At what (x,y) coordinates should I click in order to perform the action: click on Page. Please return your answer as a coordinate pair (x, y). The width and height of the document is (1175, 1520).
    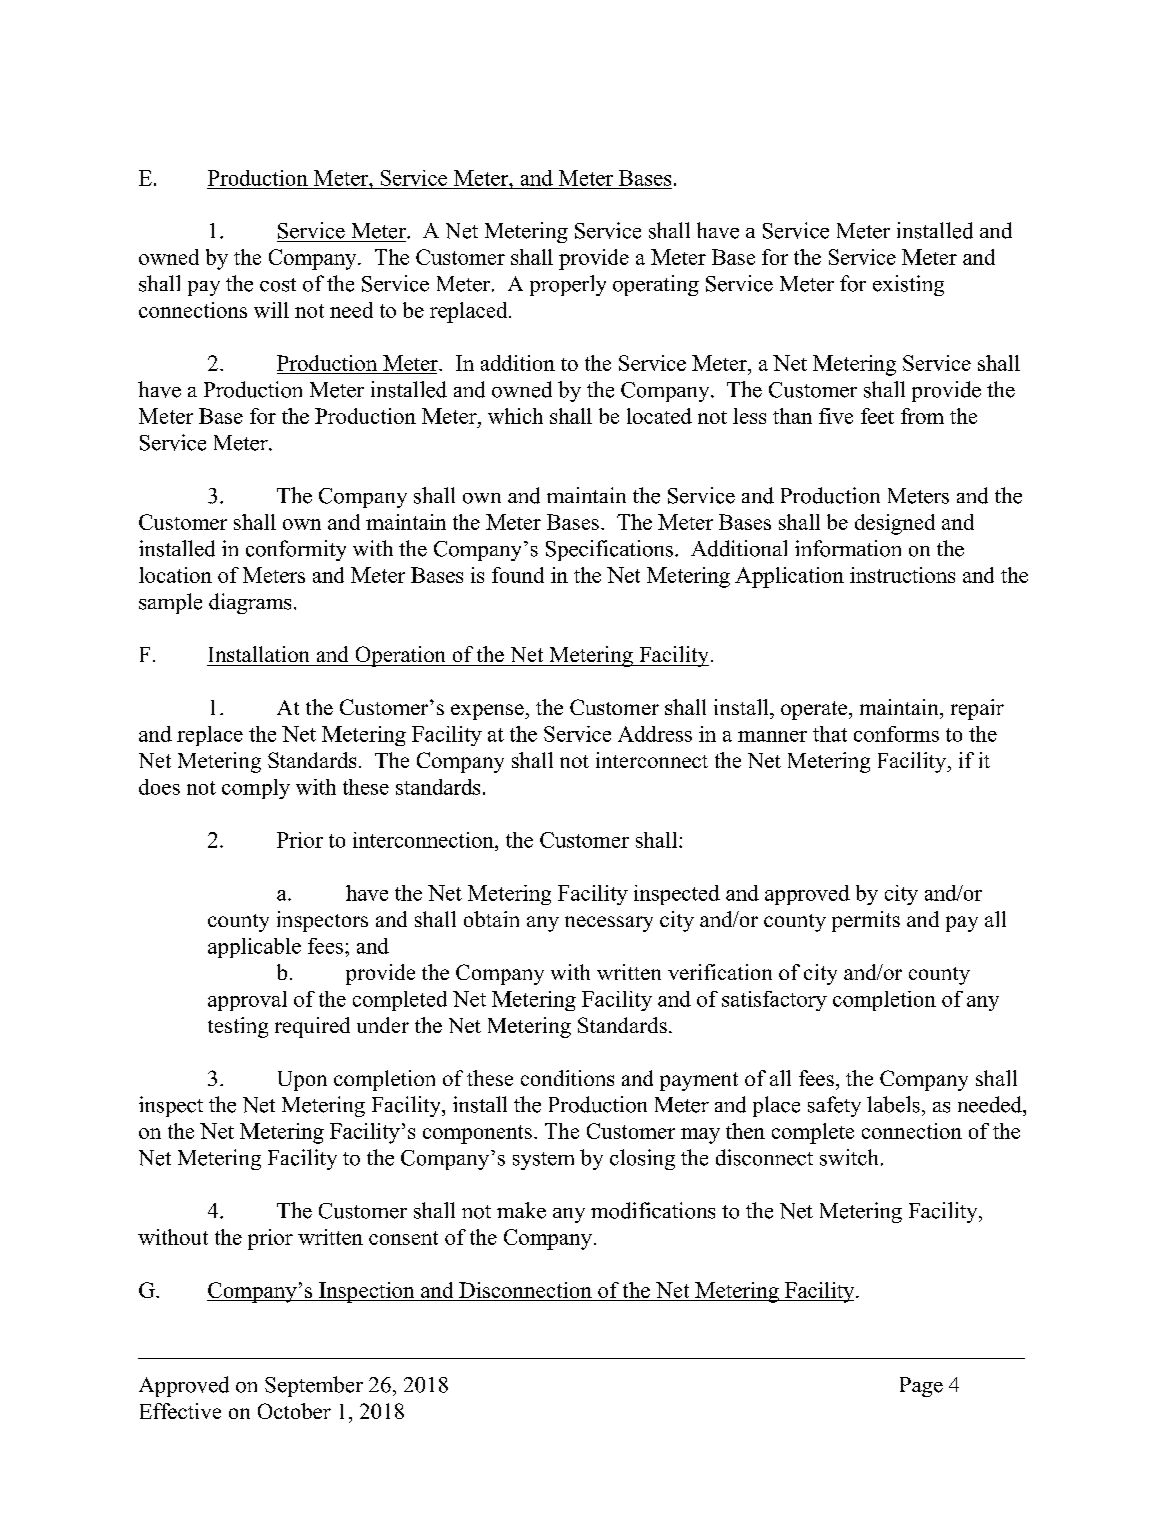
    Looking at the image, I should click on (921, 1387).
